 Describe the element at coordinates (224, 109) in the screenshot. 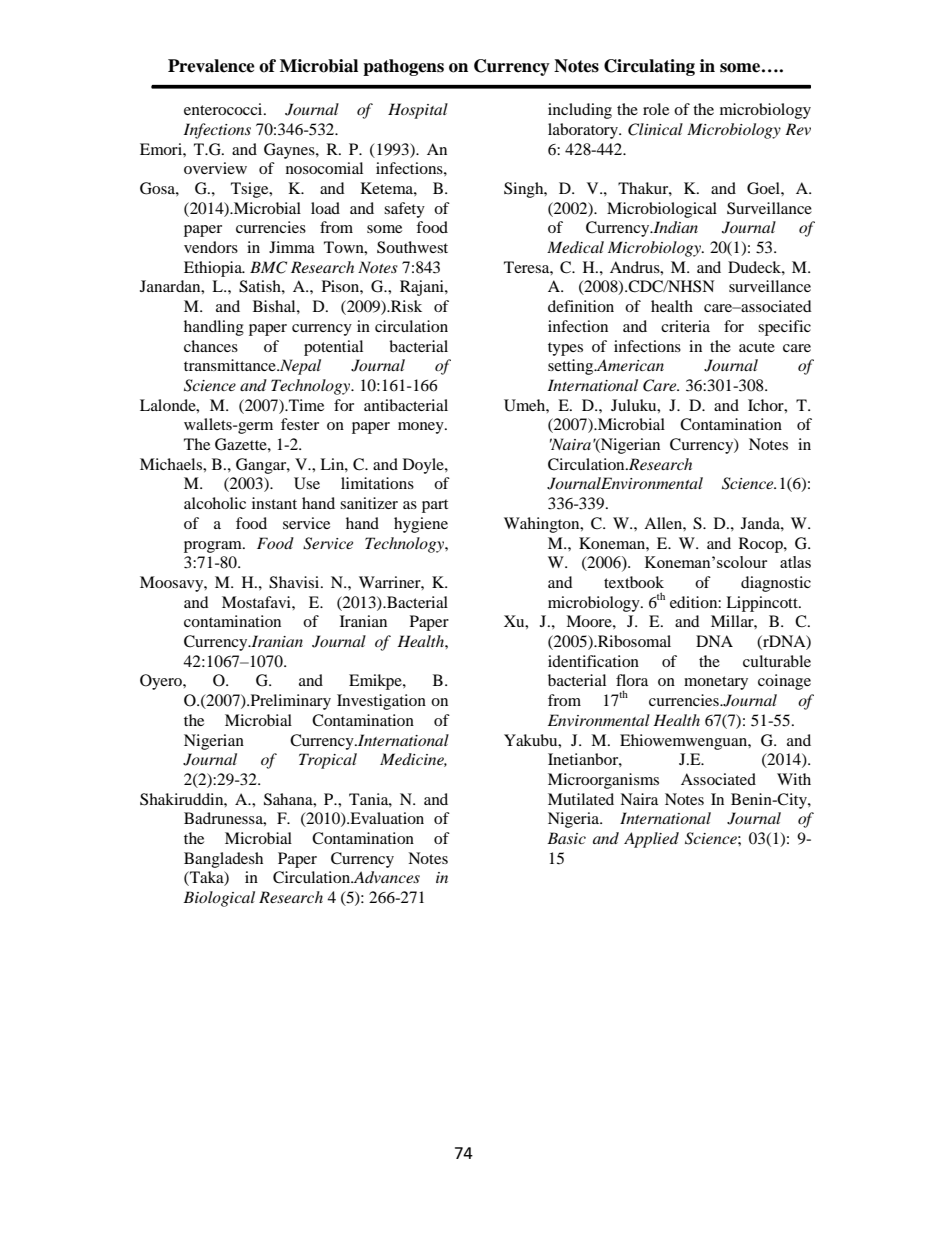

I see `enterococci` at that location.
